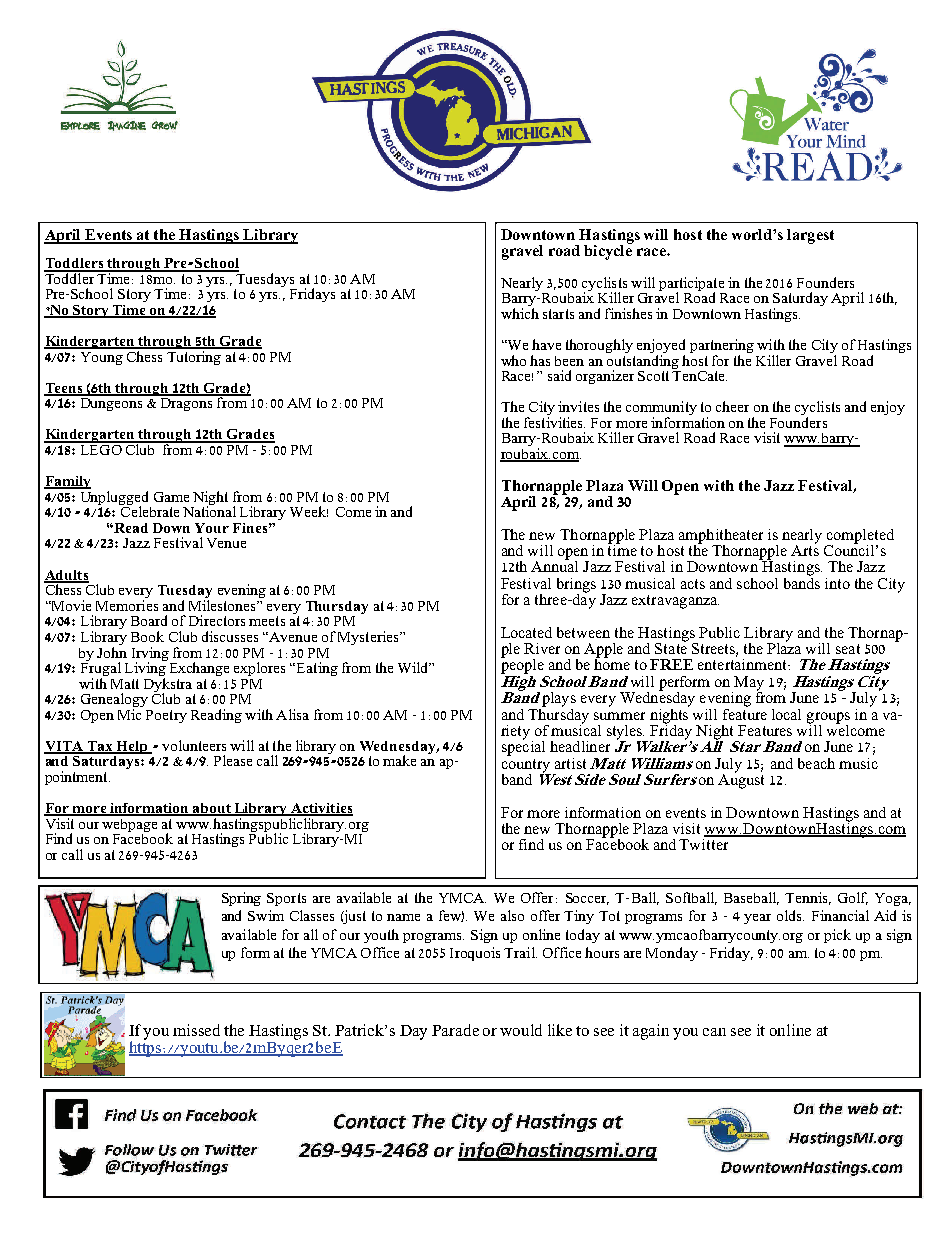 The height and width of the screenshot is (1233, 952). I want to click on missed, so click(196, 1030).
